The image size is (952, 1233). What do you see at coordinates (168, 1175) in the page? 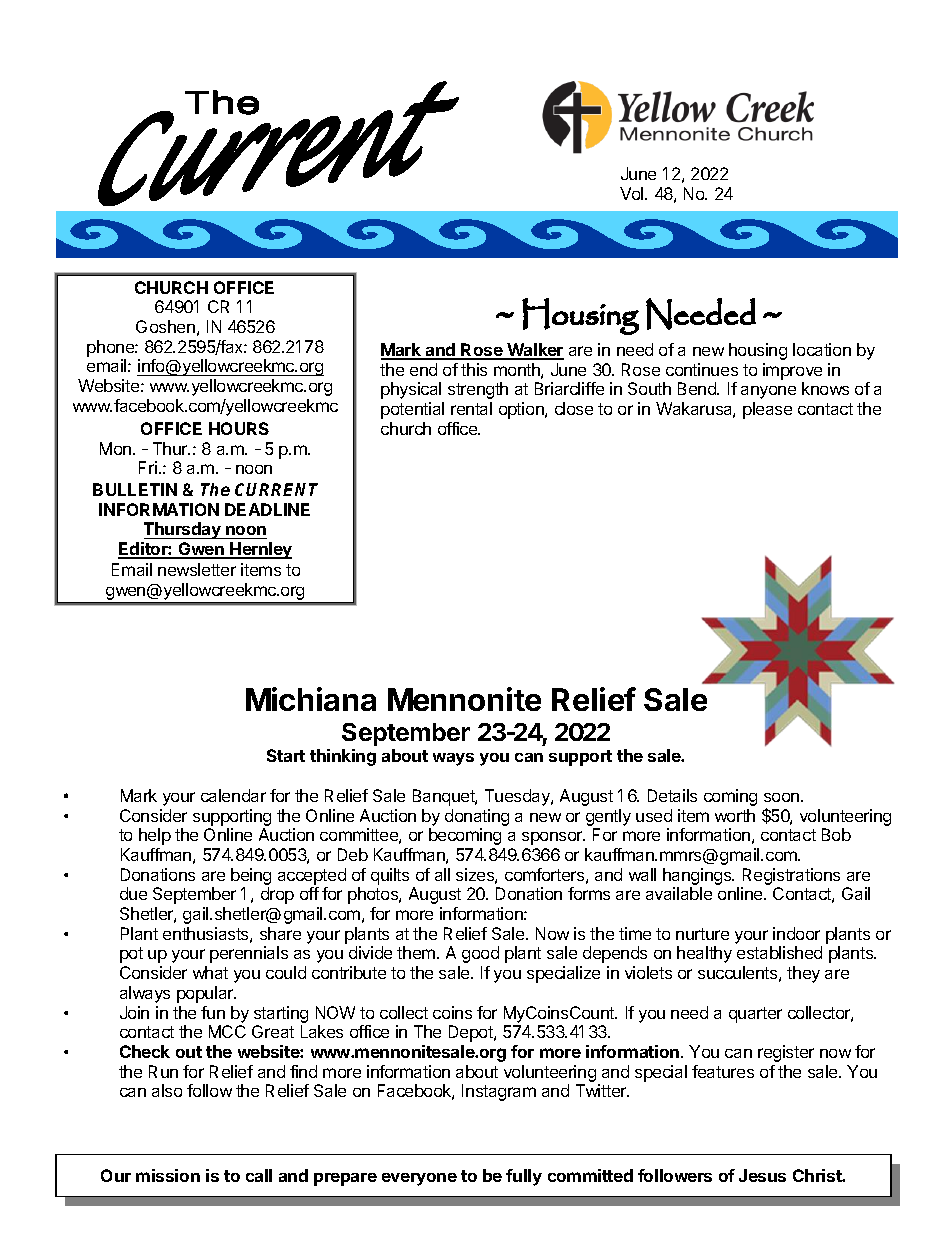
I see `mission` at bounding box center [168, 1175].
